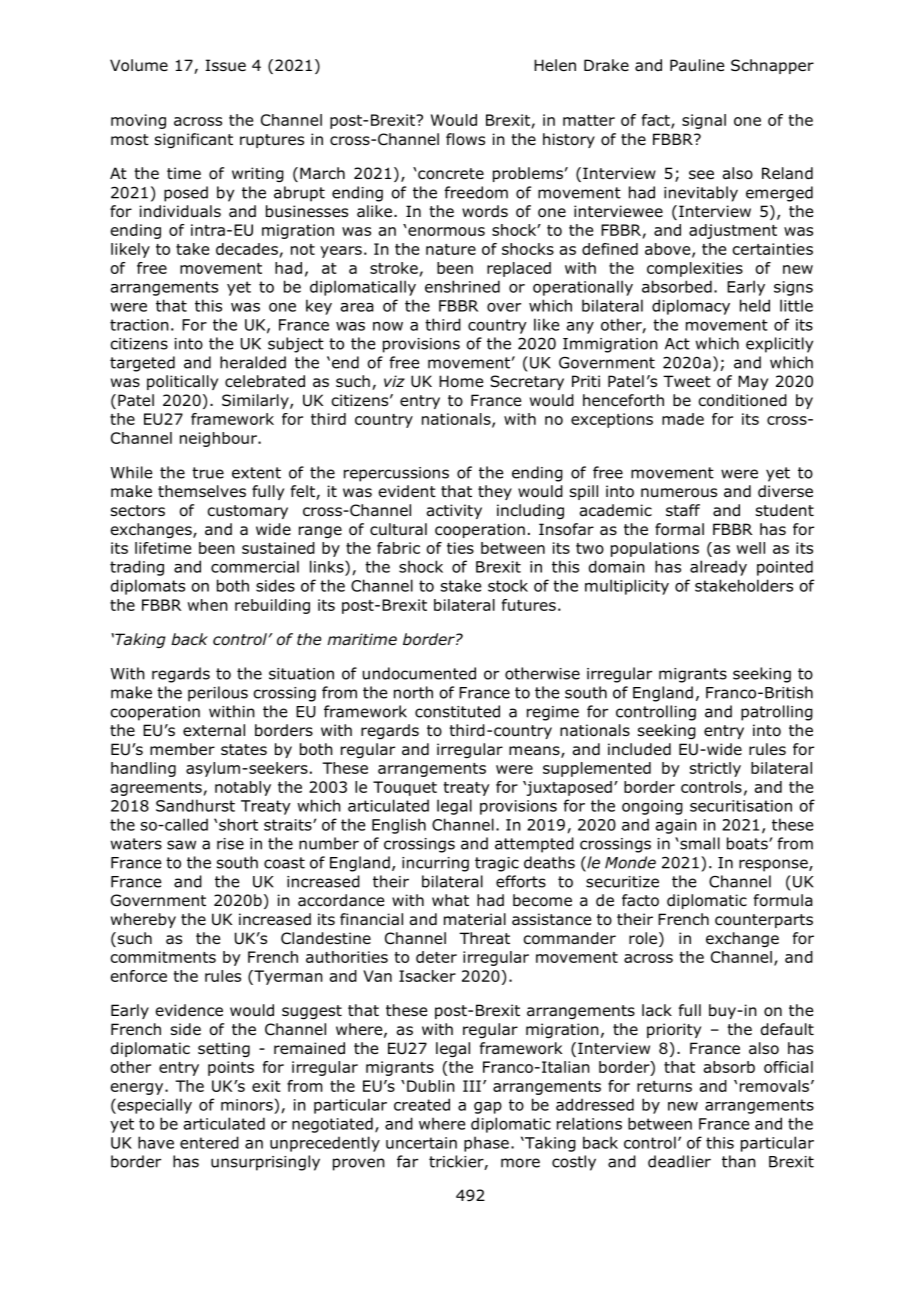 Image resolution: width=924 pixels, height=1309 pixels. Describe the element at coordinates (704, 121) in the screenshot. I see `signal` at that location.
